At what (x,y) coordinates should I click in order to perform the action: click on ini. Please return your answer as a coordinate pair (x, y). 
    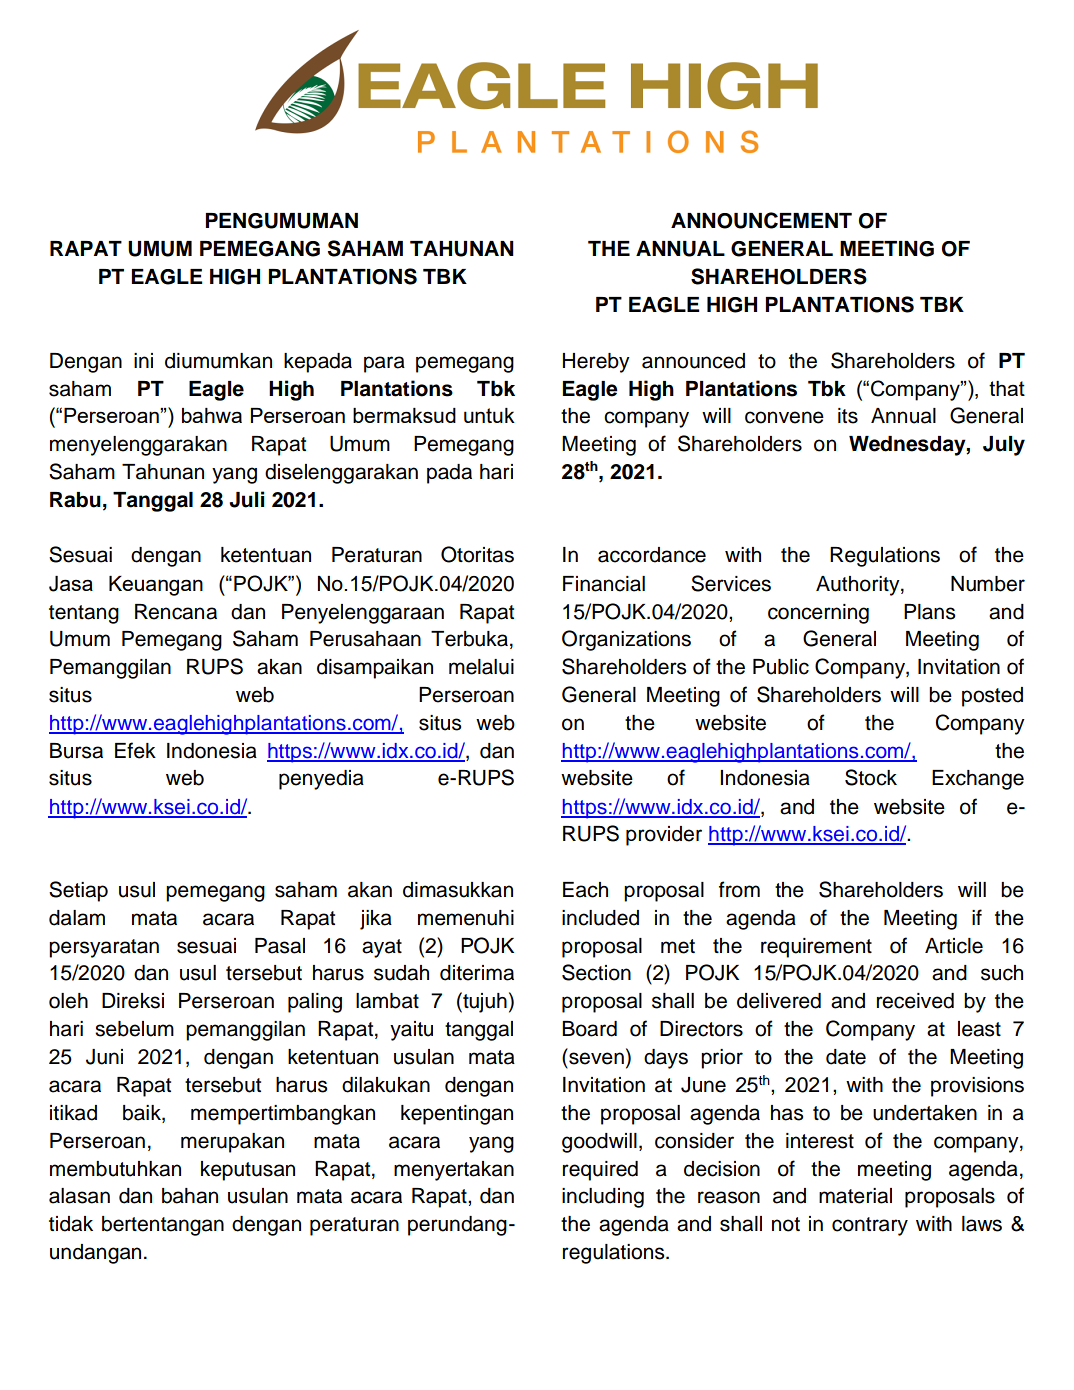
    Looking at the image, I should click on (143, 360).
